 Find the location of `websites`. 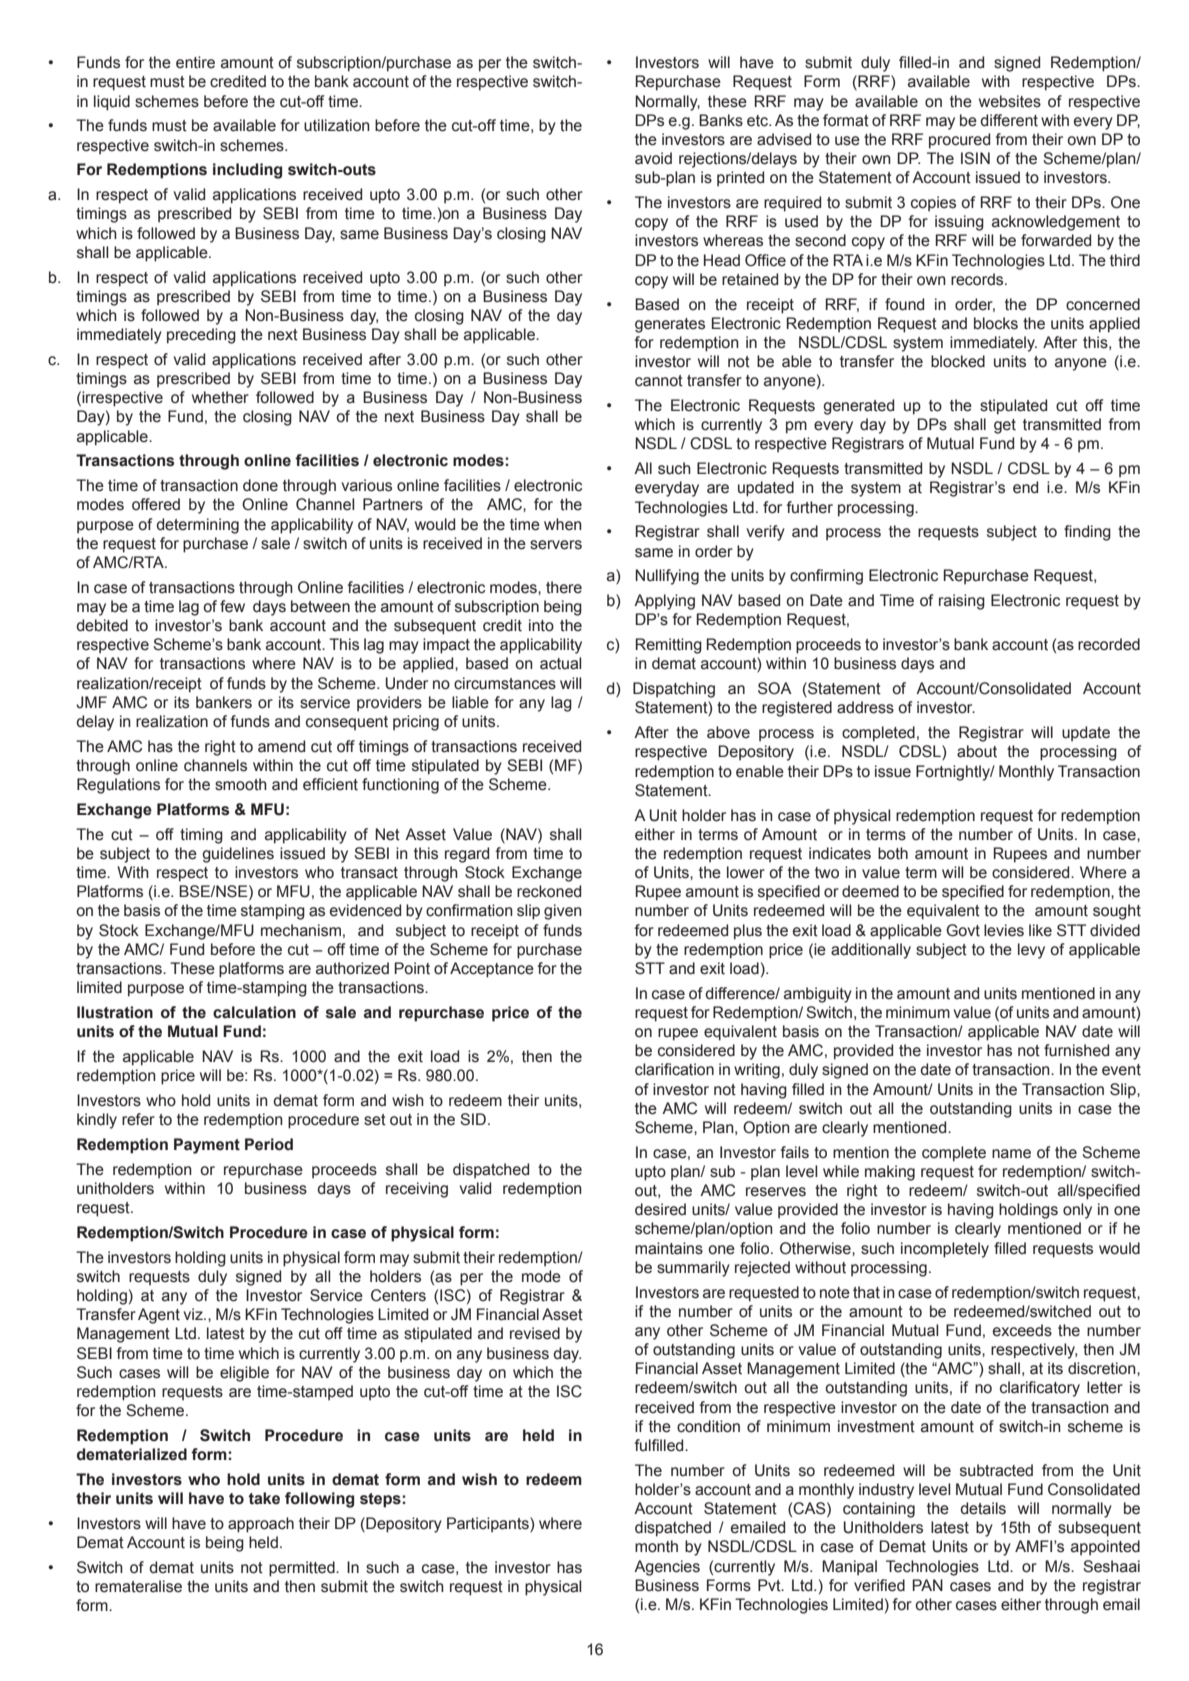

websites is located at coordinates (1010, 101).
